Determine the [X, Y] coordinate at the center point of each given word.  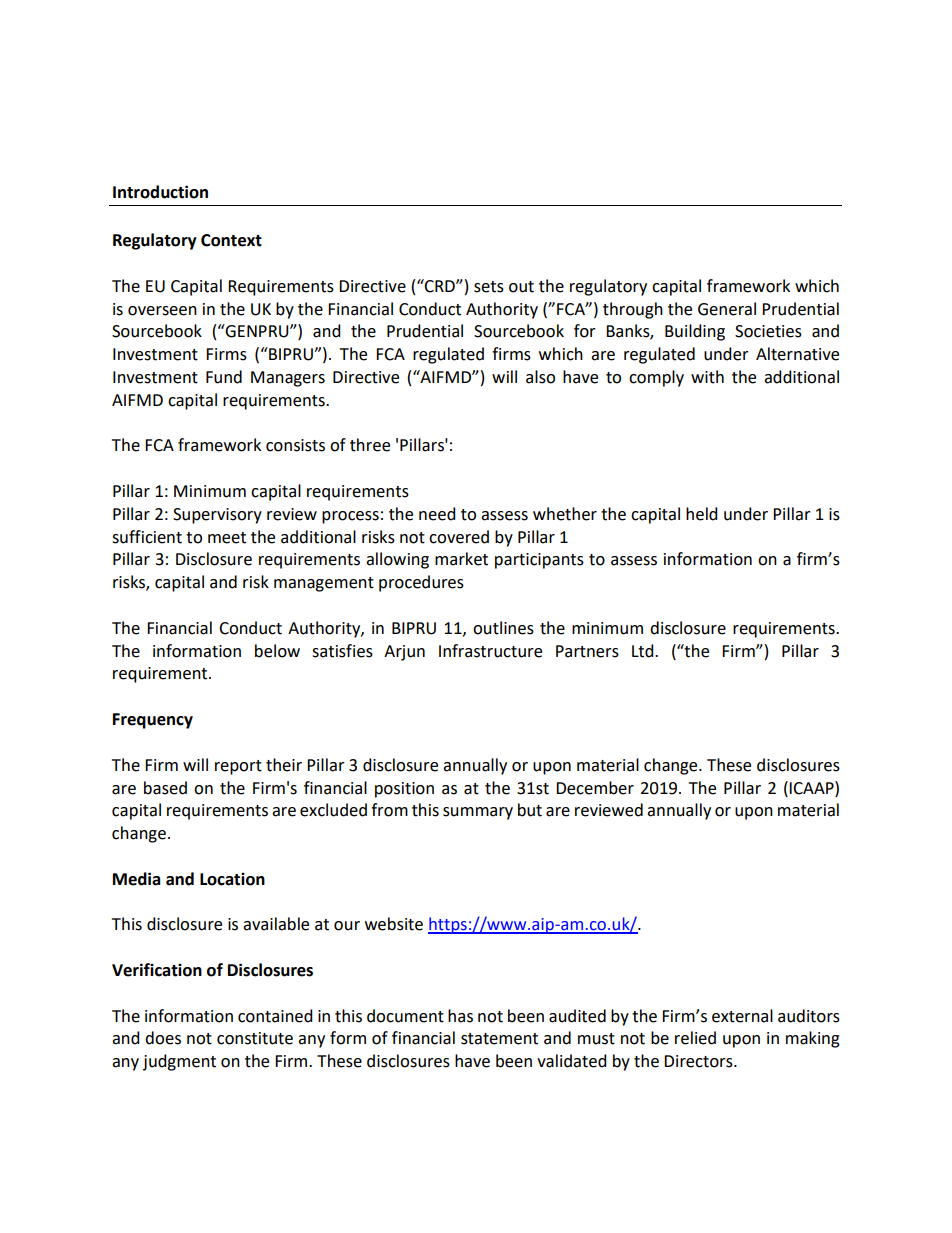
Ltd [644, 651]
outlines [503, 628]
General [727, 309]
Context [231, 240]
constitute [255, 1038]
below [277, 651]
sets [489, 287]
